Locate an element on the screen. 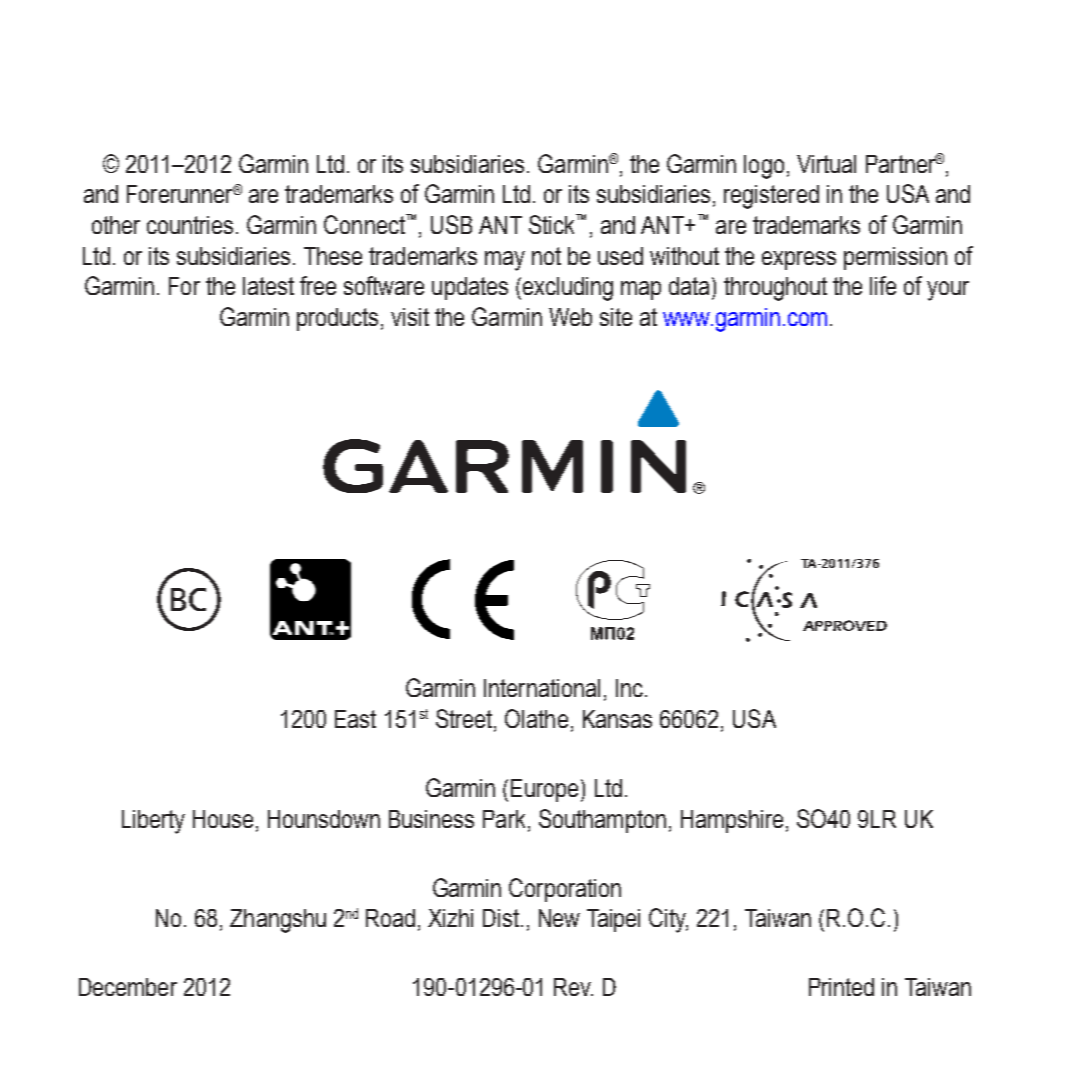 The height and width of the screenshot is (1092, 1092). Web is located at coordinates (570, 317).
